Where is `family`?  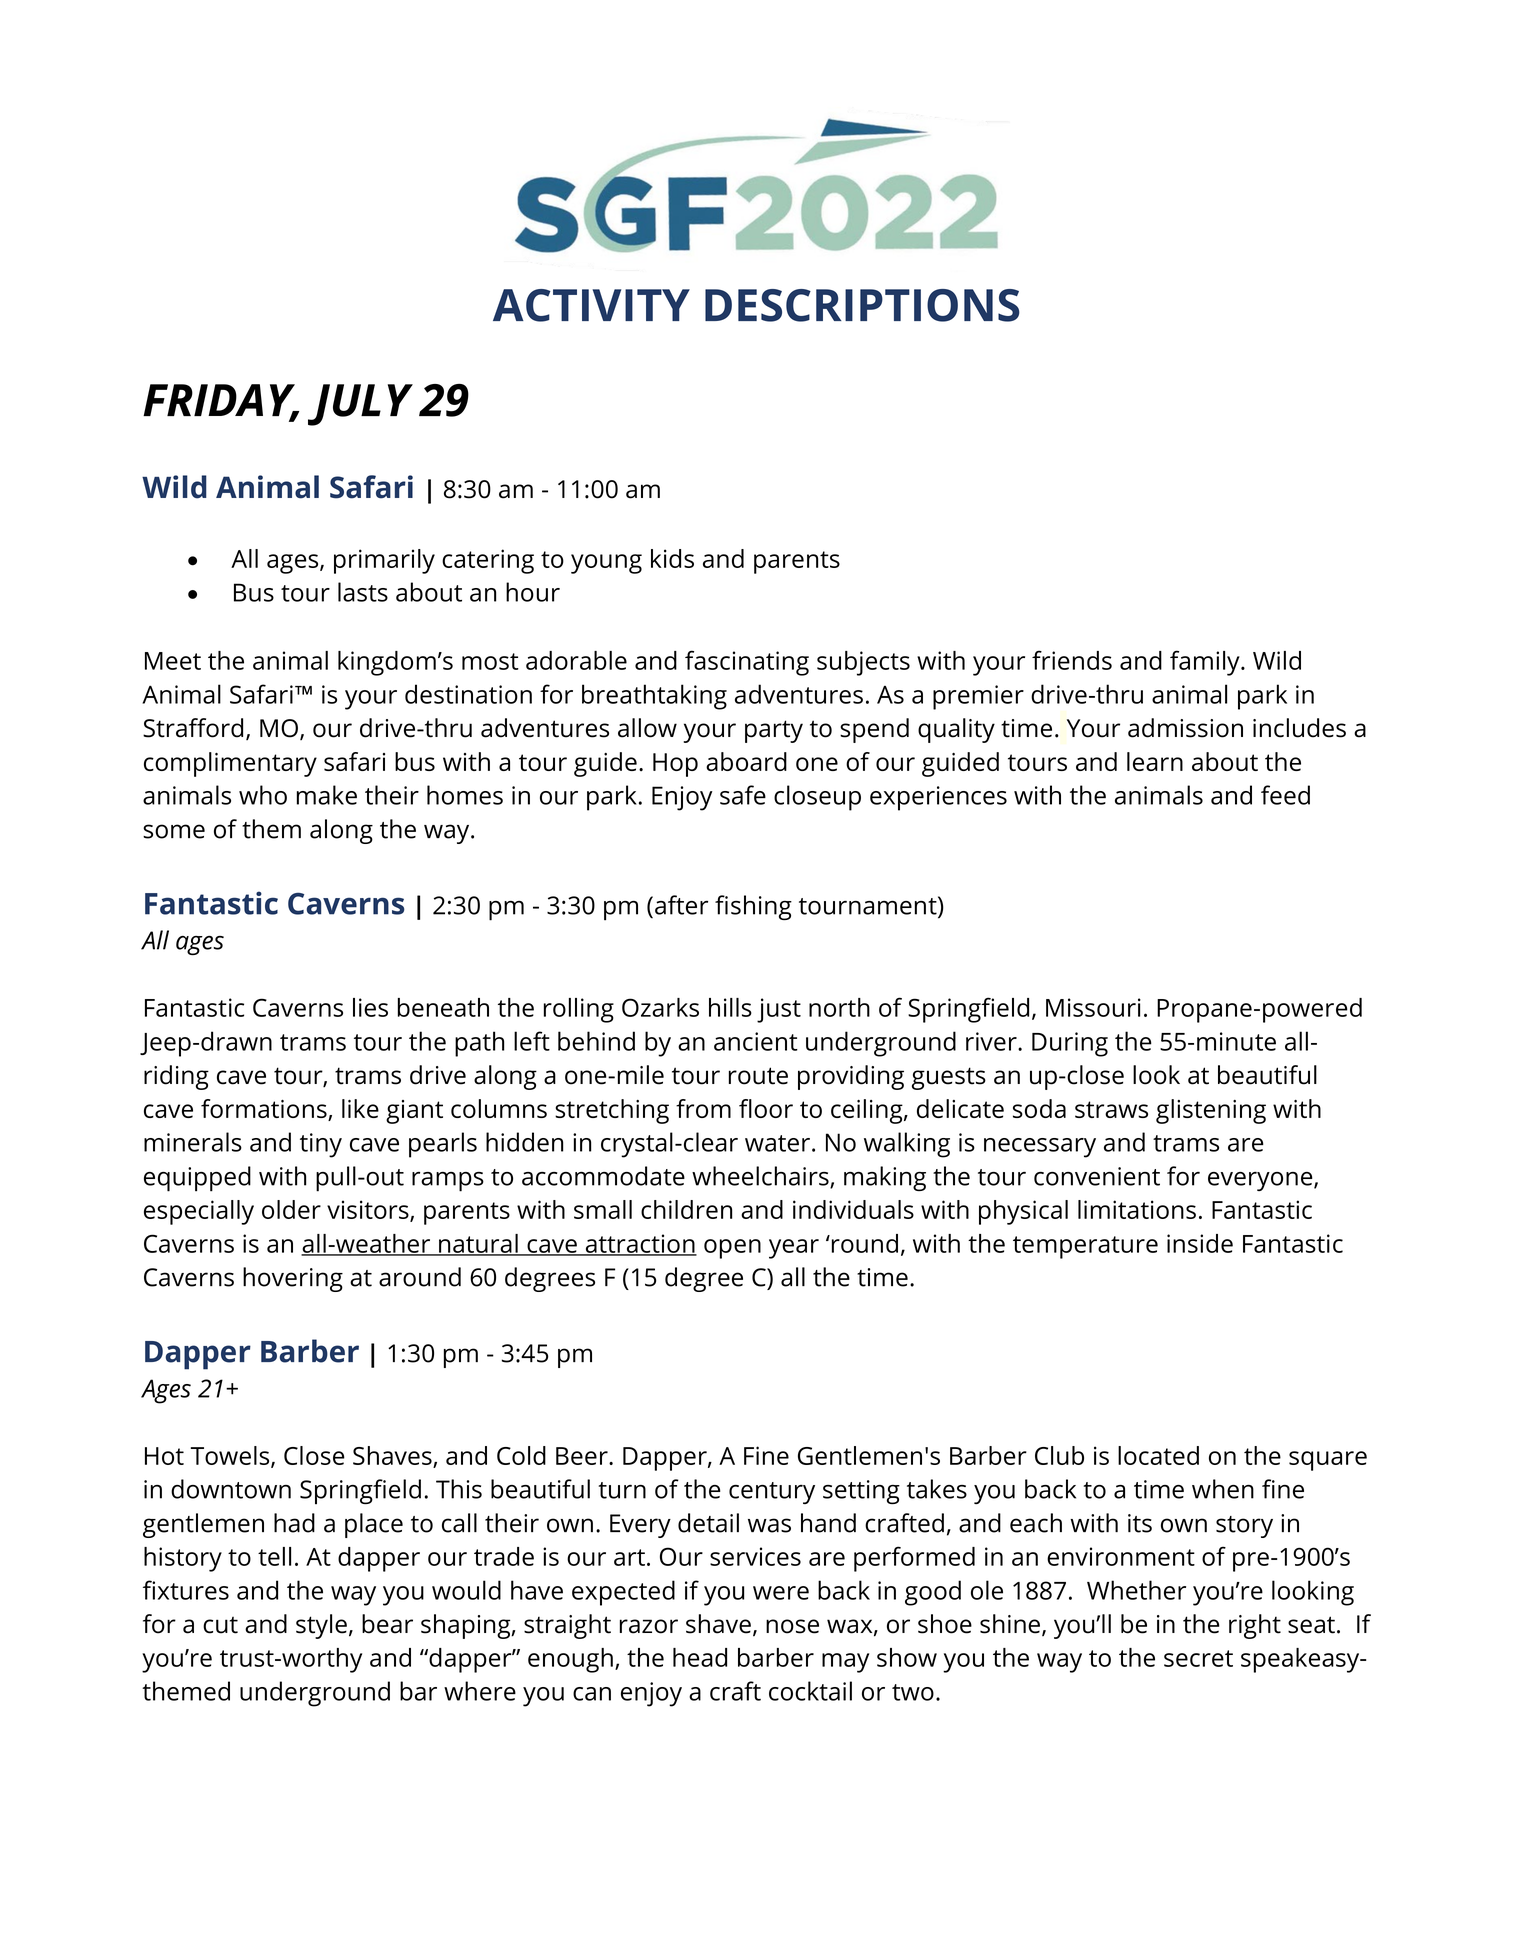
family is located at coordinates (1206, 663).
